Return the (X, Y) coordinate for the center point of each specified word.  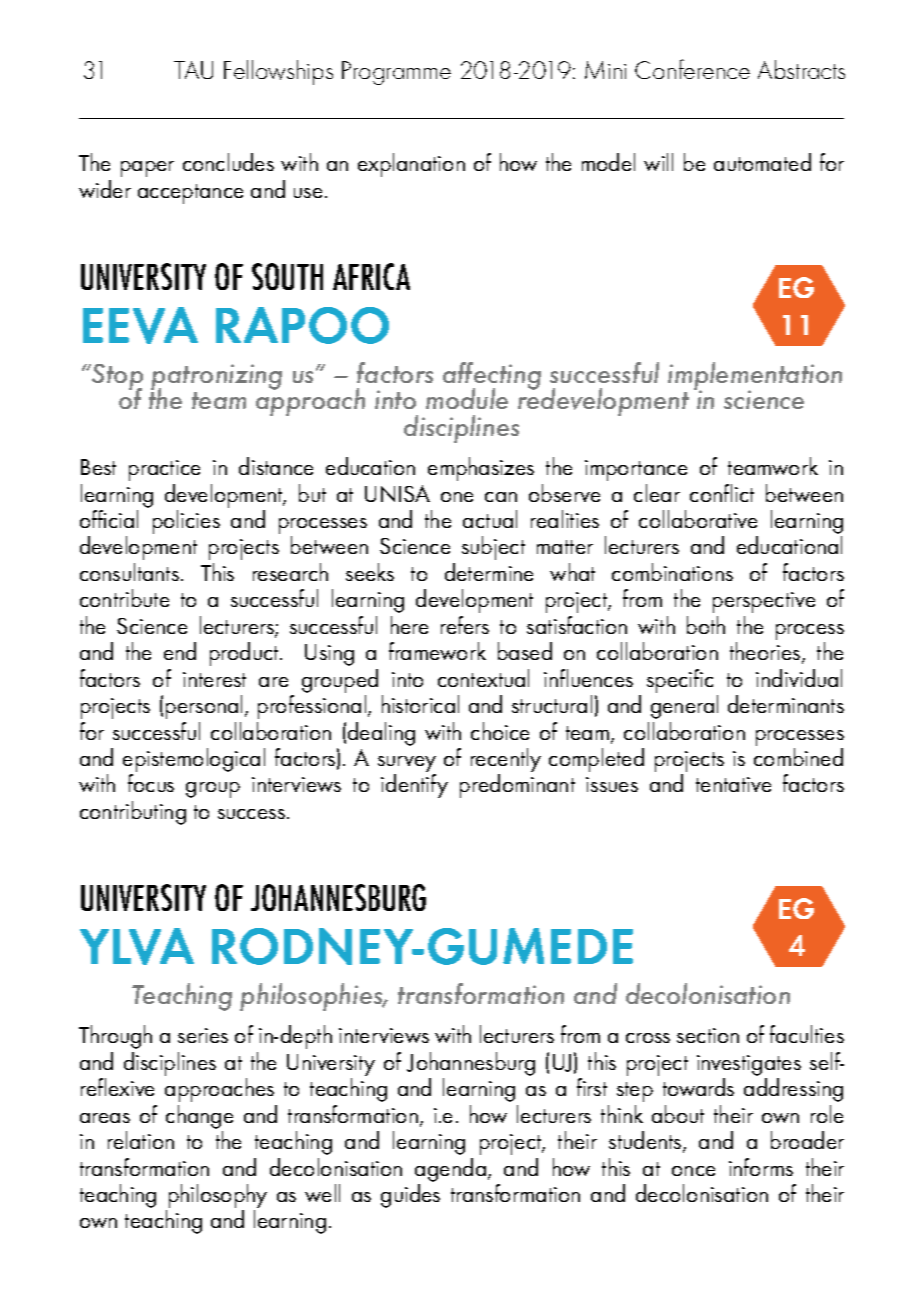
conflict (722, 493)
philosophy (216, 1197)
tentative (733, 784)
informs (761, 1167)
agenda (450, 1170)
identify (414, 786)
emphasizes (481, 469)
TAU (193, 70)
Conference (692, 69)
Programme (396, 73)
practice (164, 470)
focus (151, 783)
